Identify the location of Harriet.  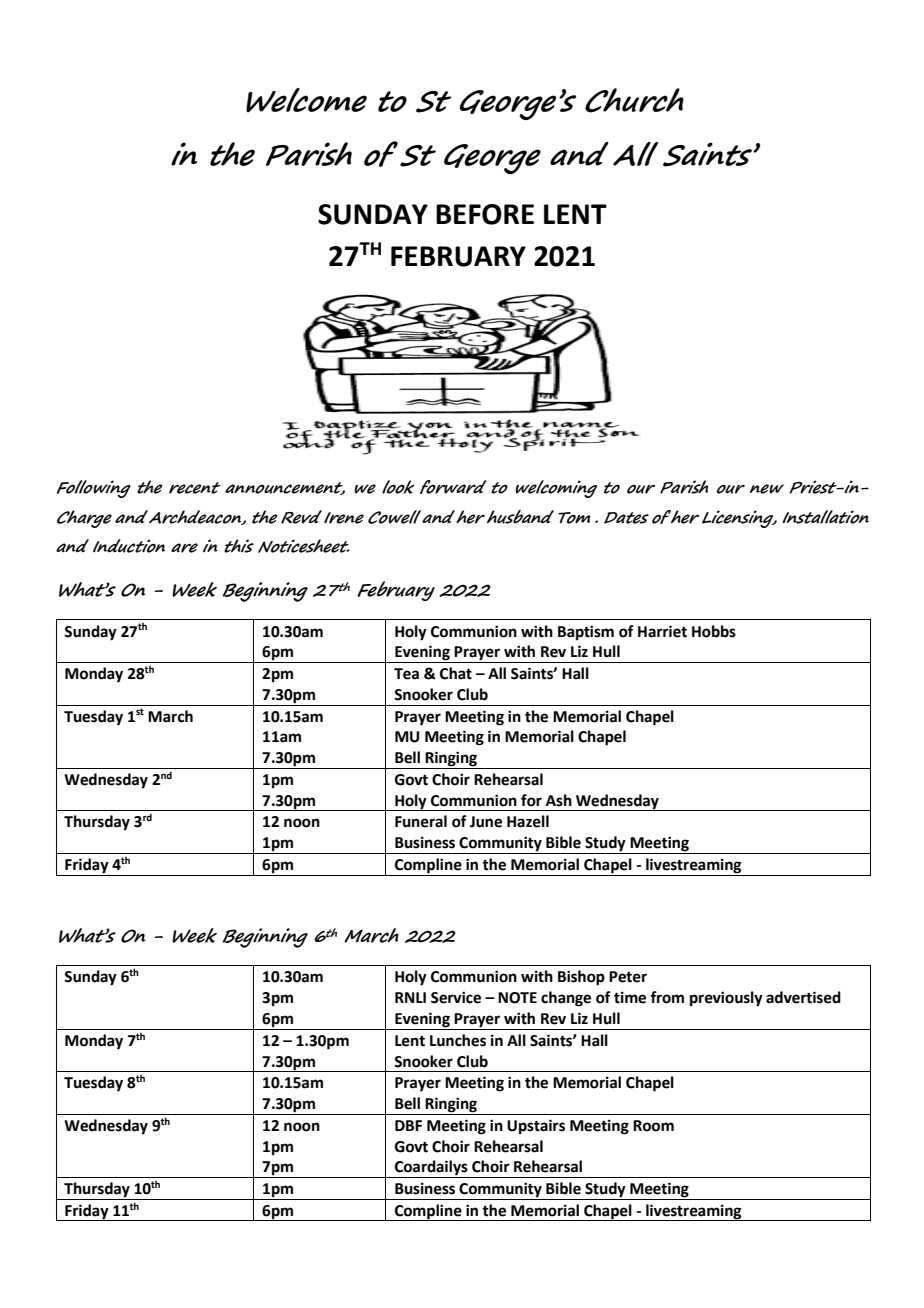
(662, 631).
